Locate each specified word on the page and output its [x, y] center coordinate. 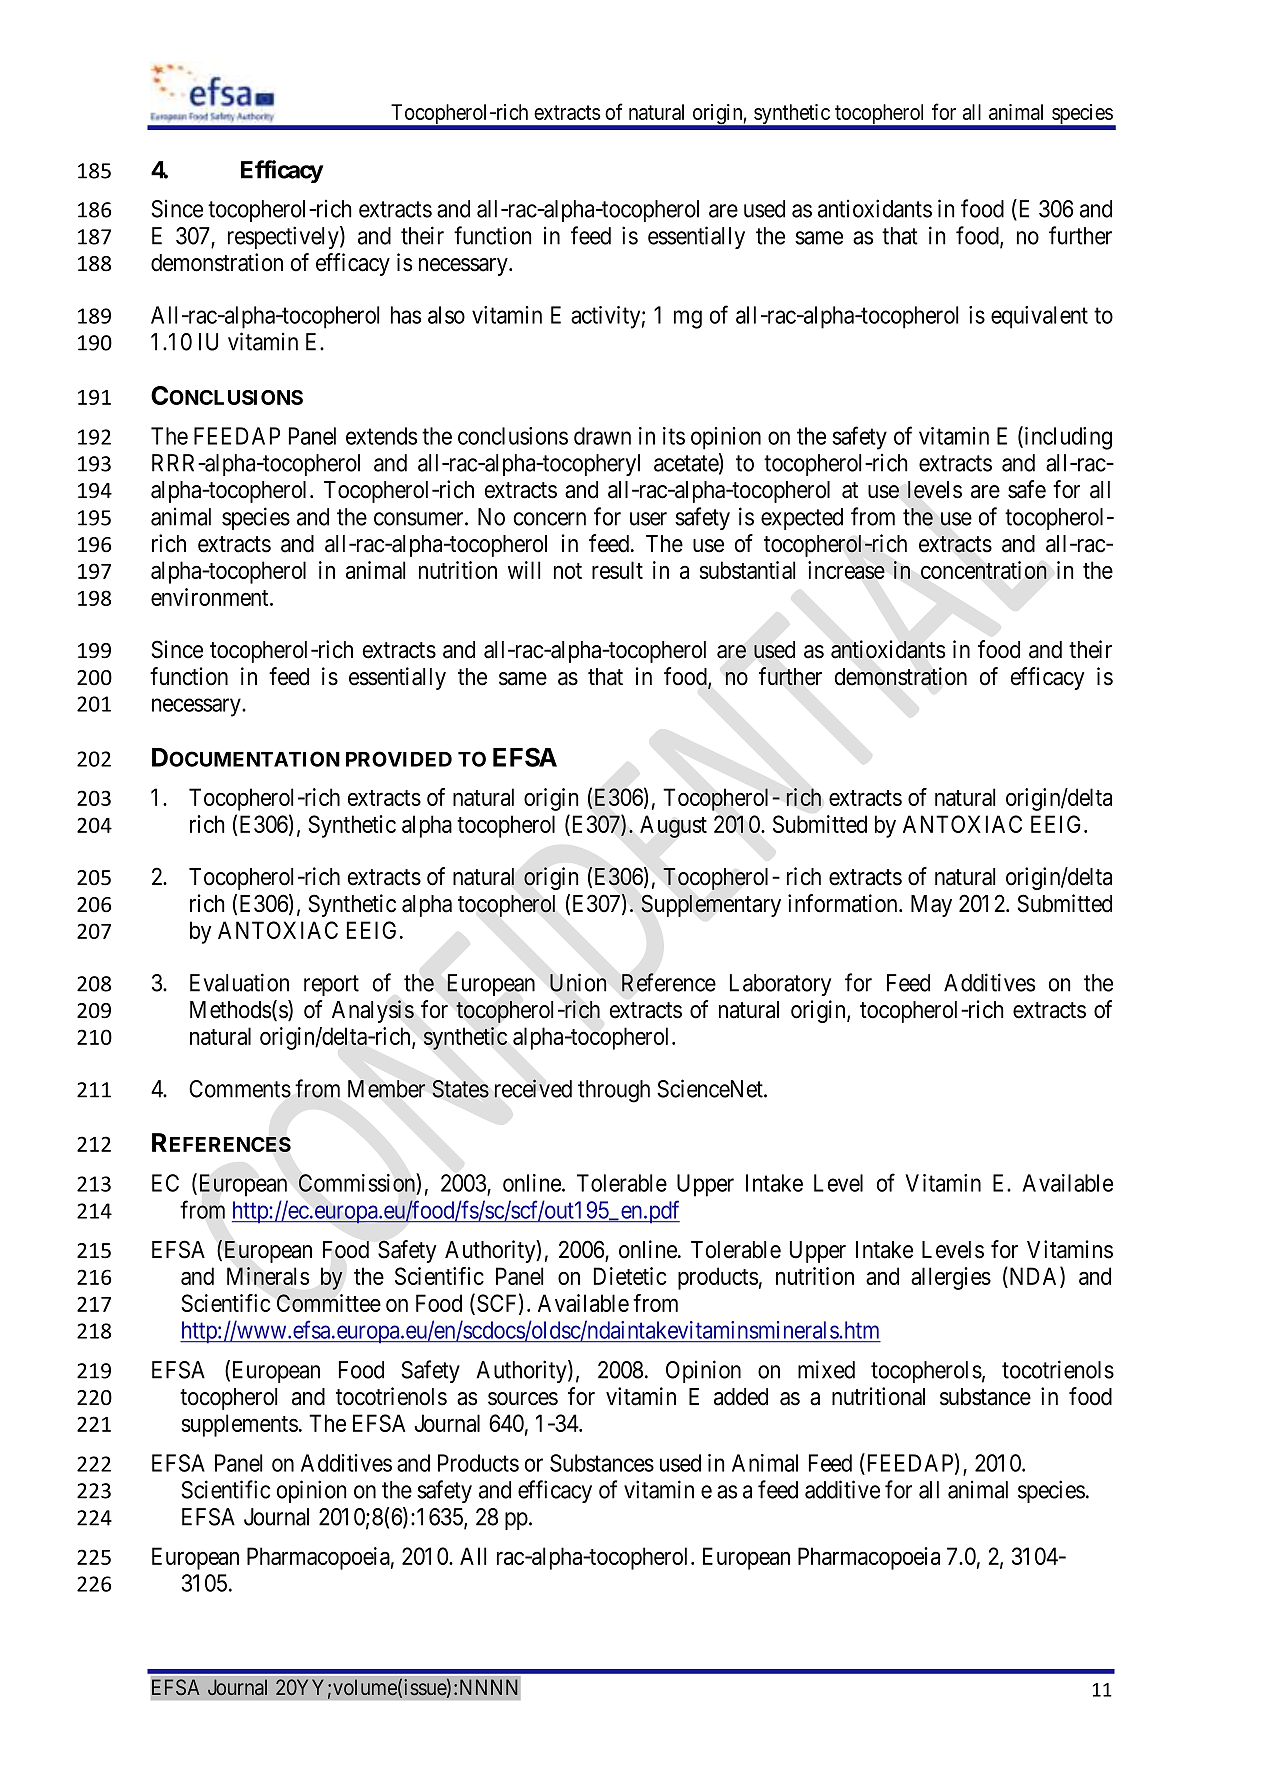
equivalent [1039, 317]
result [617, 570]
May [931, 906]
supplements [240, 1425]
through [614, 1091]
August [673, 826]
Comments [240, 1089]
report [331, 985]
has [406, 315]
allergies [951, 1278]
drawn [602, 436]
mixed [826, 1369]
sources [523, 1399]
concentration [984, 570]
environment [211, 597]
